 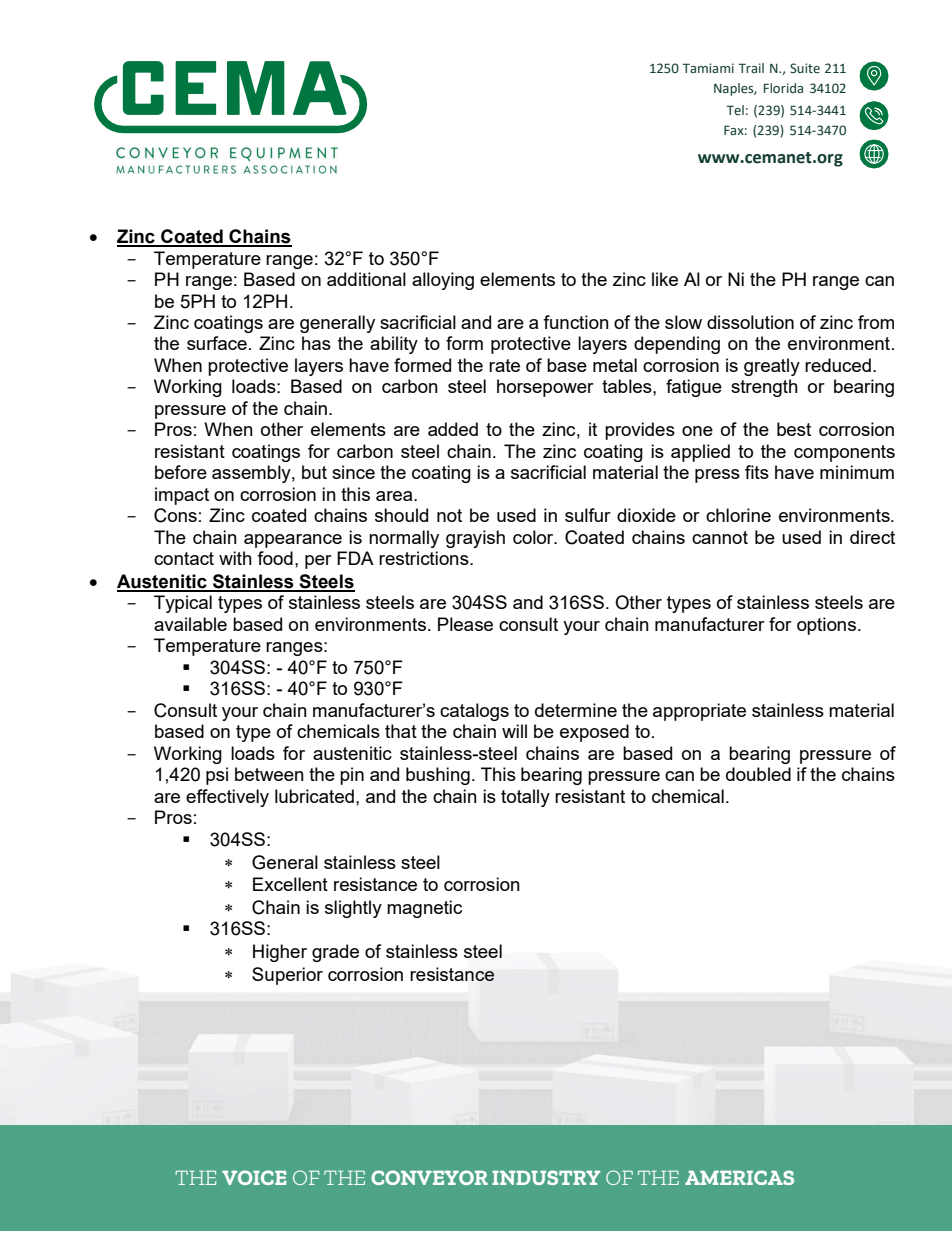 I want to click on Florida, so click(x=783, y=88).
